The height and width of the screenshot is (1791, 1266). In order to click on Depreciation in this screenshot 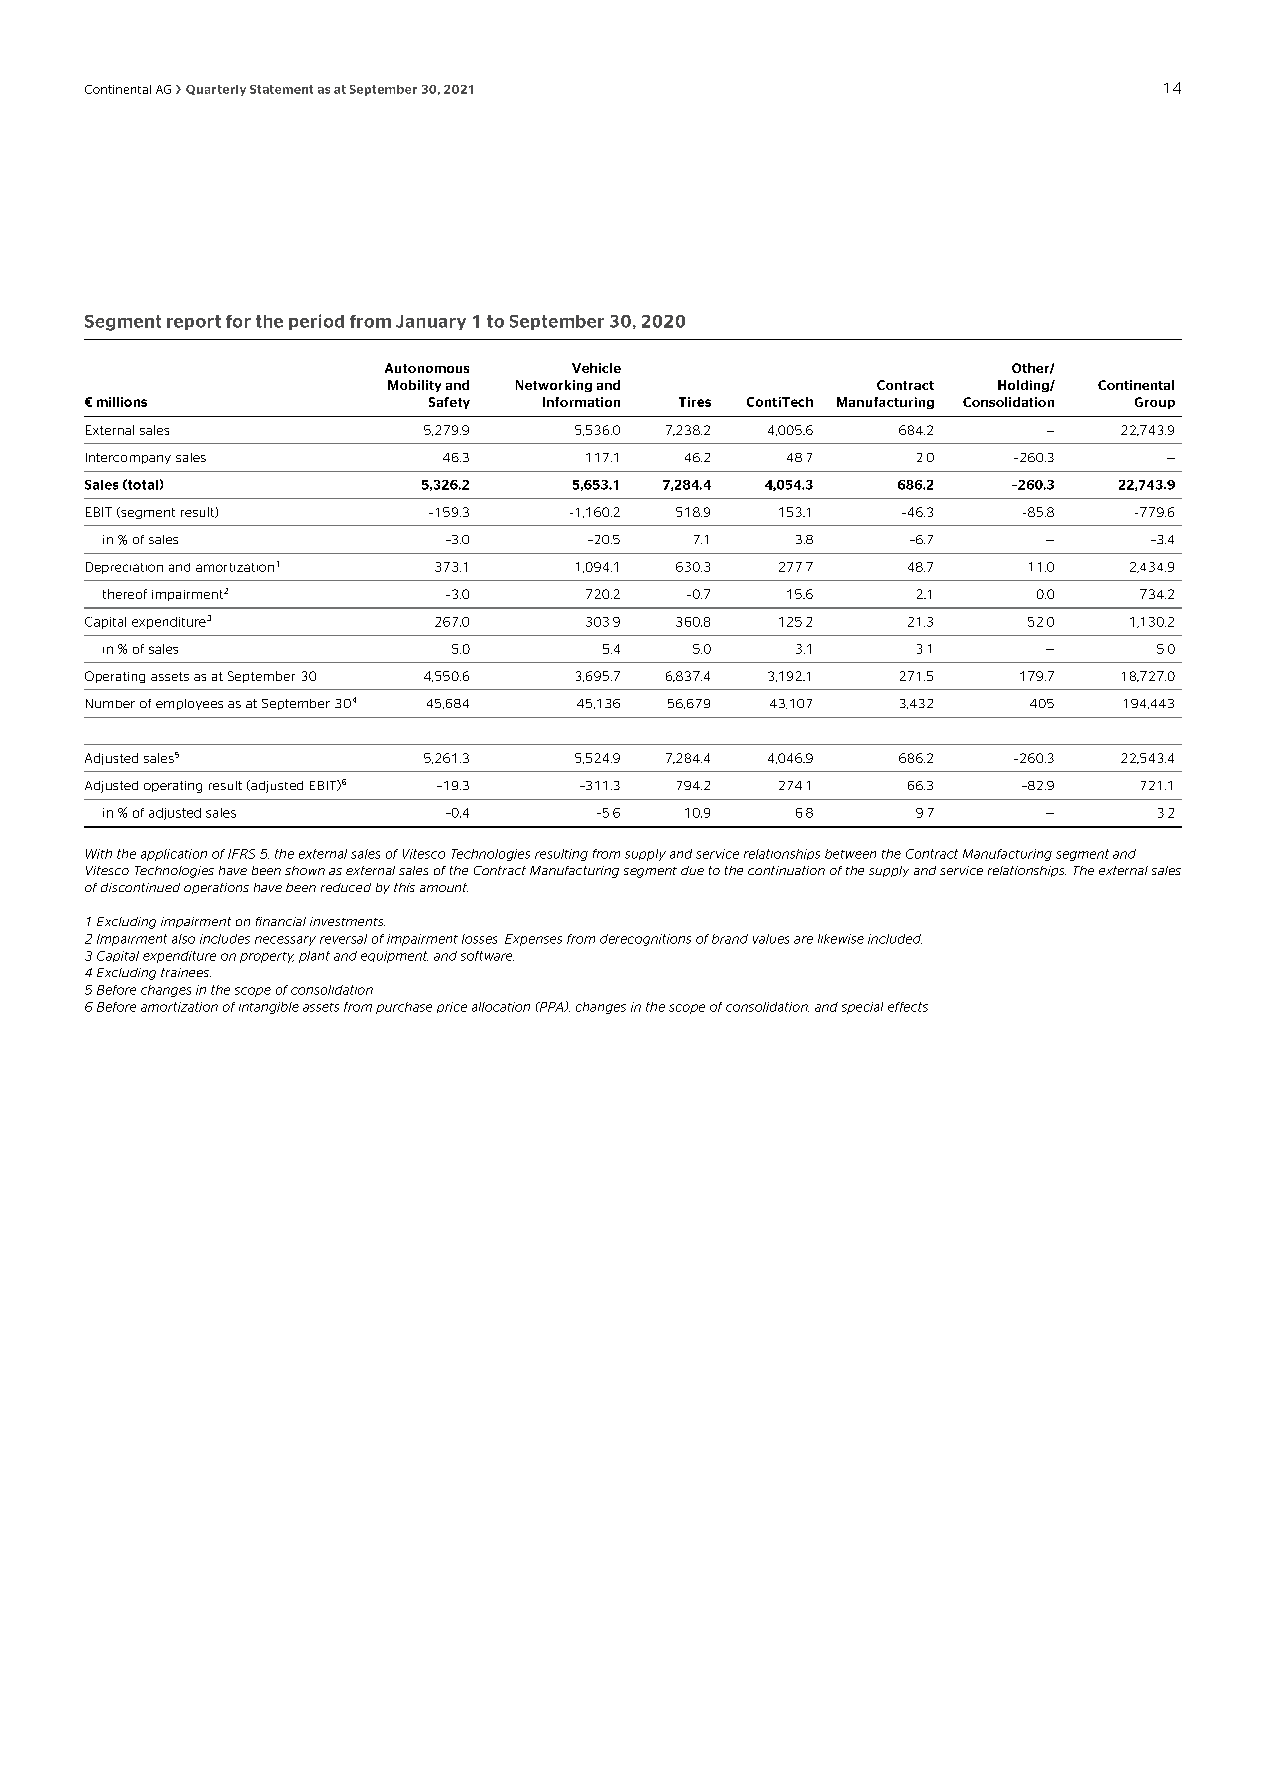, I will do `click(124, 568)`.
